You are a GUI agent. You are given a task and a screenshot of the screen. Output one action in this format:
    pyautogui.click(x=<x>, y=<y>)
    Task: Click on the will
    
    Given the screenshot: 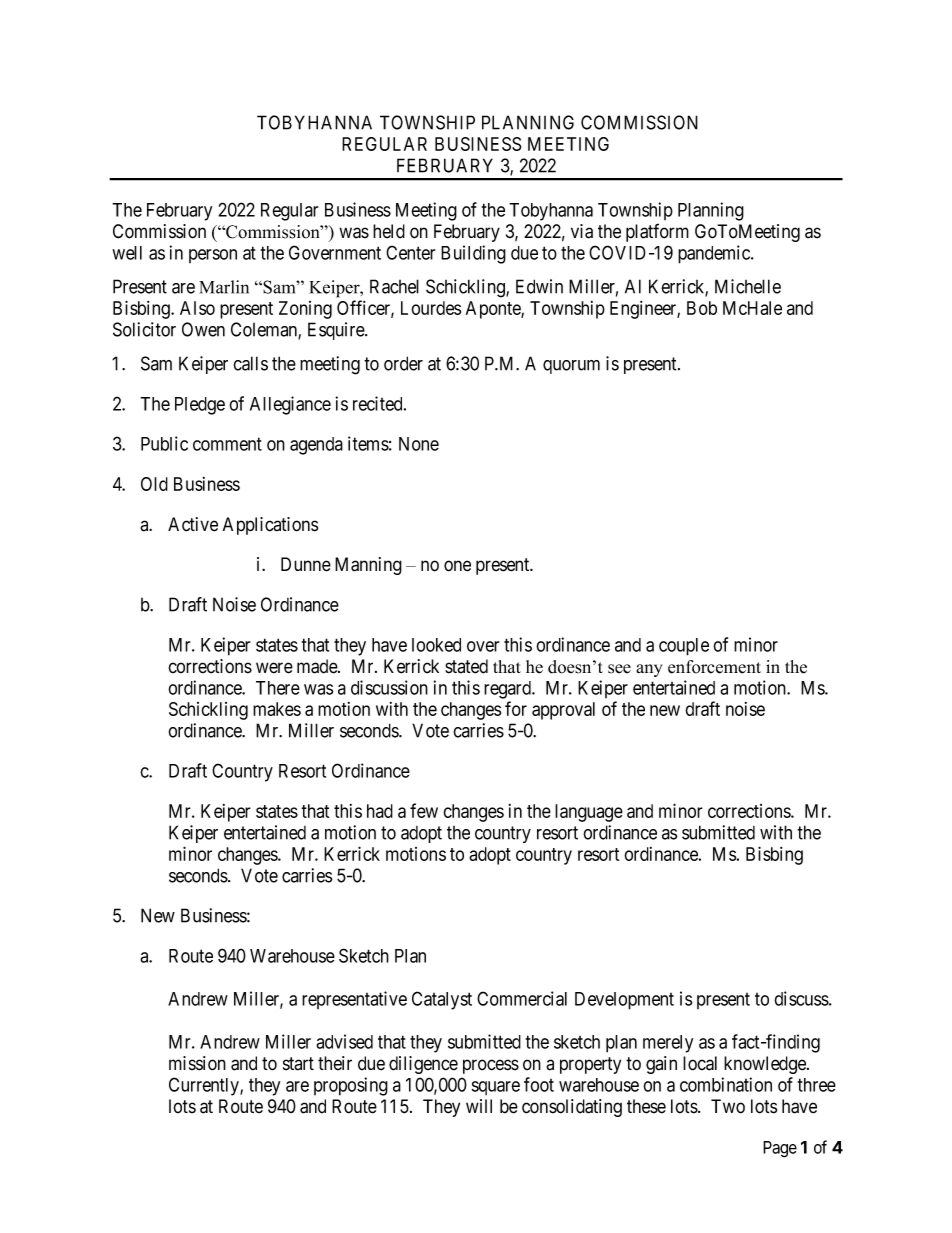 What is the action you would take?
    pyautogui.click(x=479, y=1106)
